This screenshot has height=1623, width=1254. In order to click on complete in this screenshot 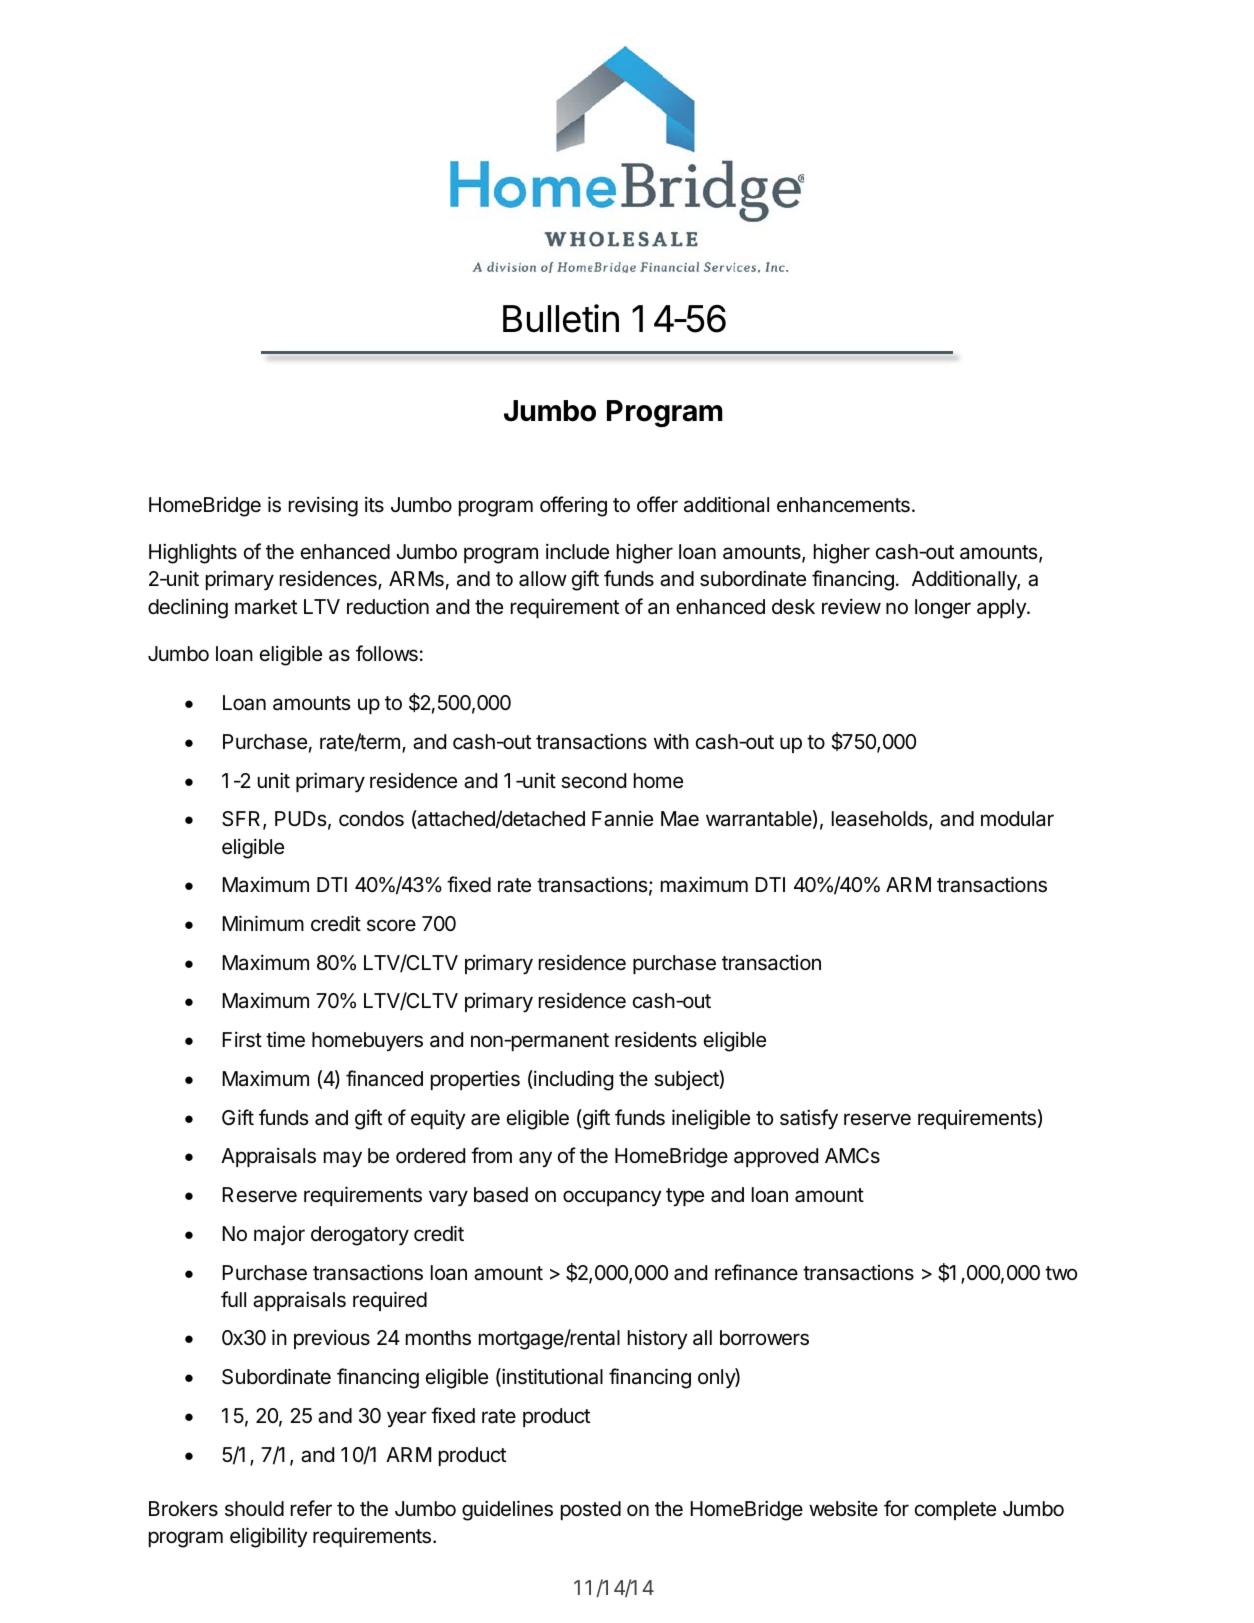, I will do `click(955, 1510)`.
